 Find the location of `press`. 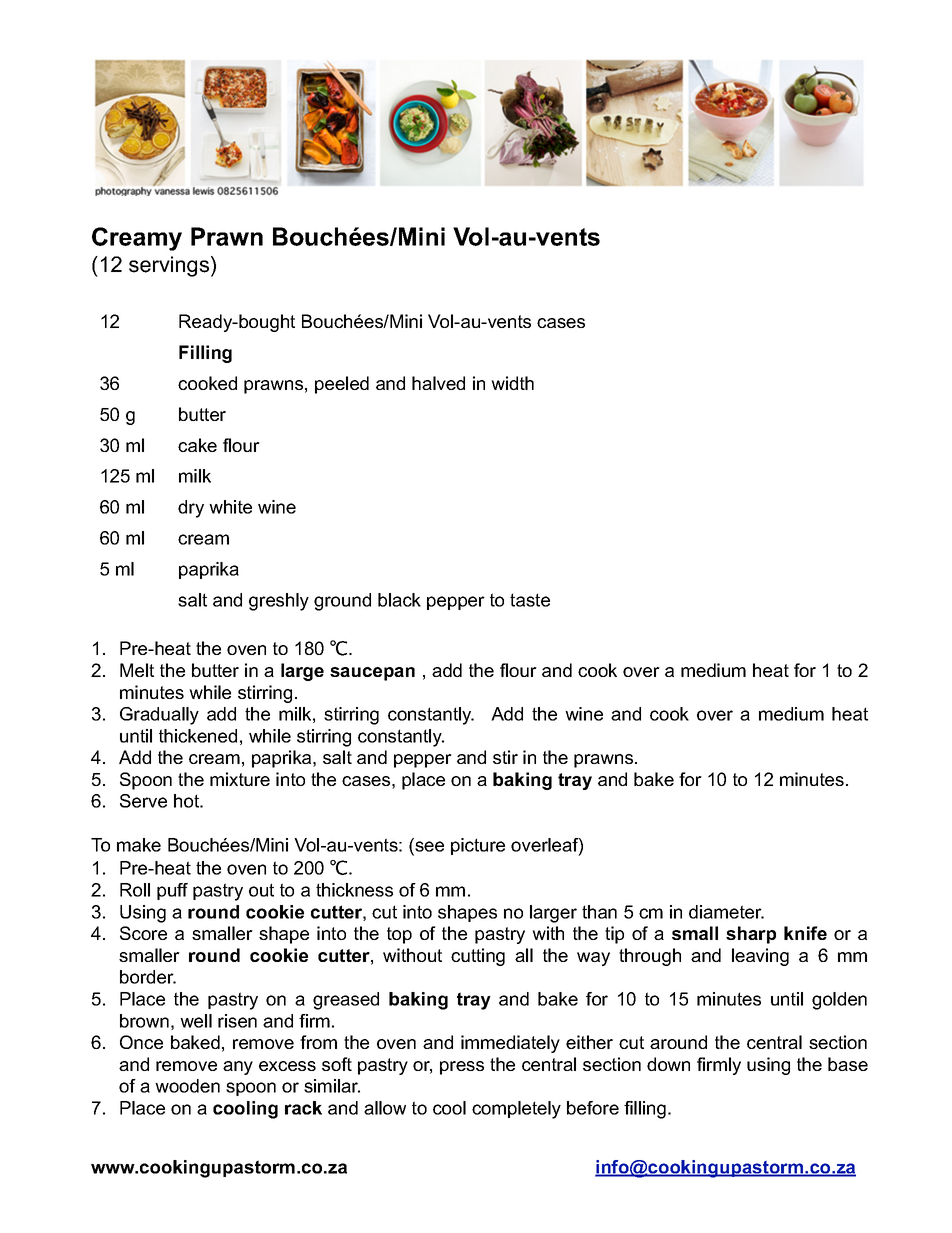

press is located at coordinates (462, 1068).
